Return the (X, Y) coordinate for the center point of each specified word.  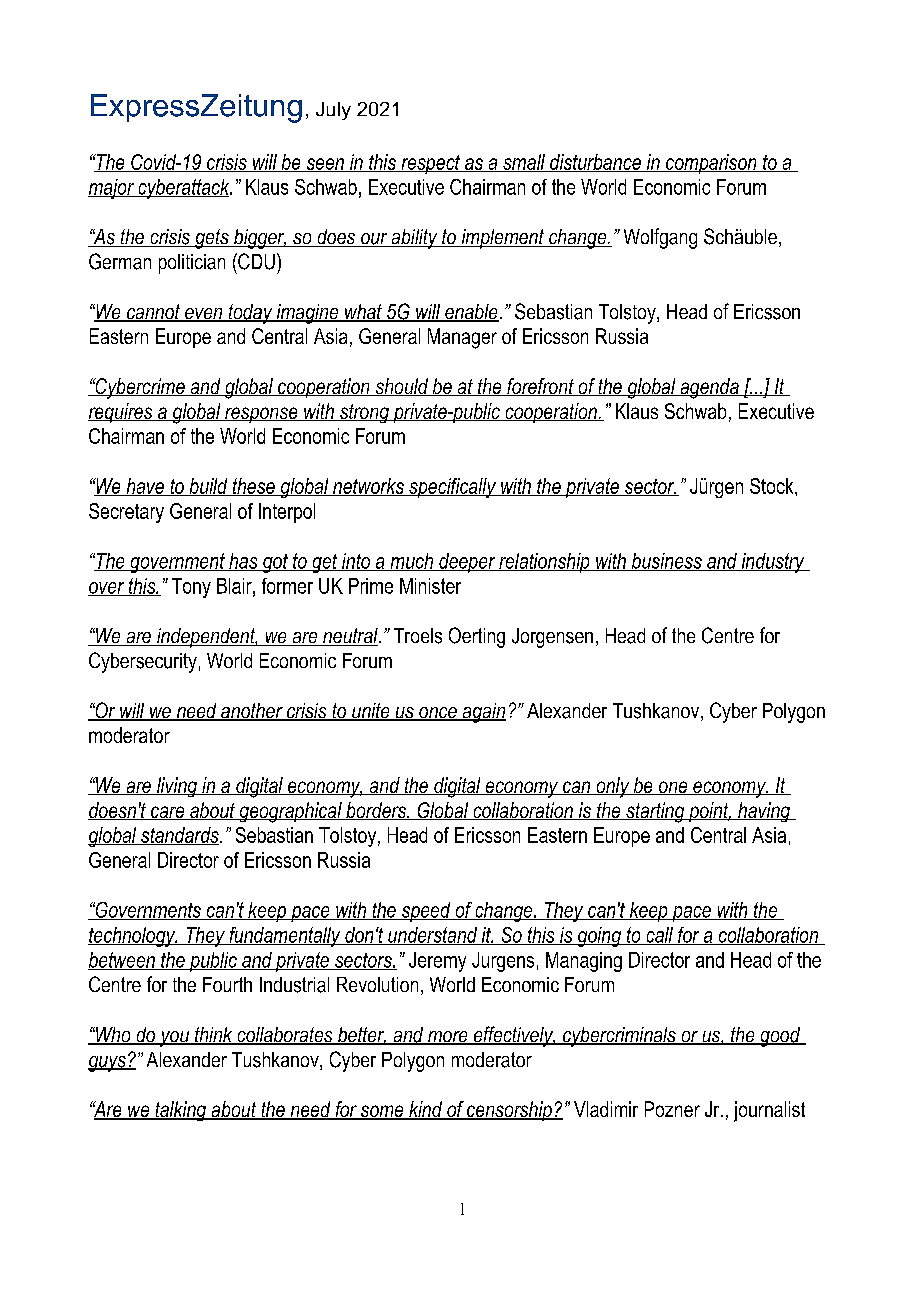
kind (426, 1110)
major (112, 189)
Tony (191, 588)
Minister (430, 586)
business (666, 562)
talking (181, 1111)
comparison (711, 164)
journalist (769, 1111)
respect (430, 164)
